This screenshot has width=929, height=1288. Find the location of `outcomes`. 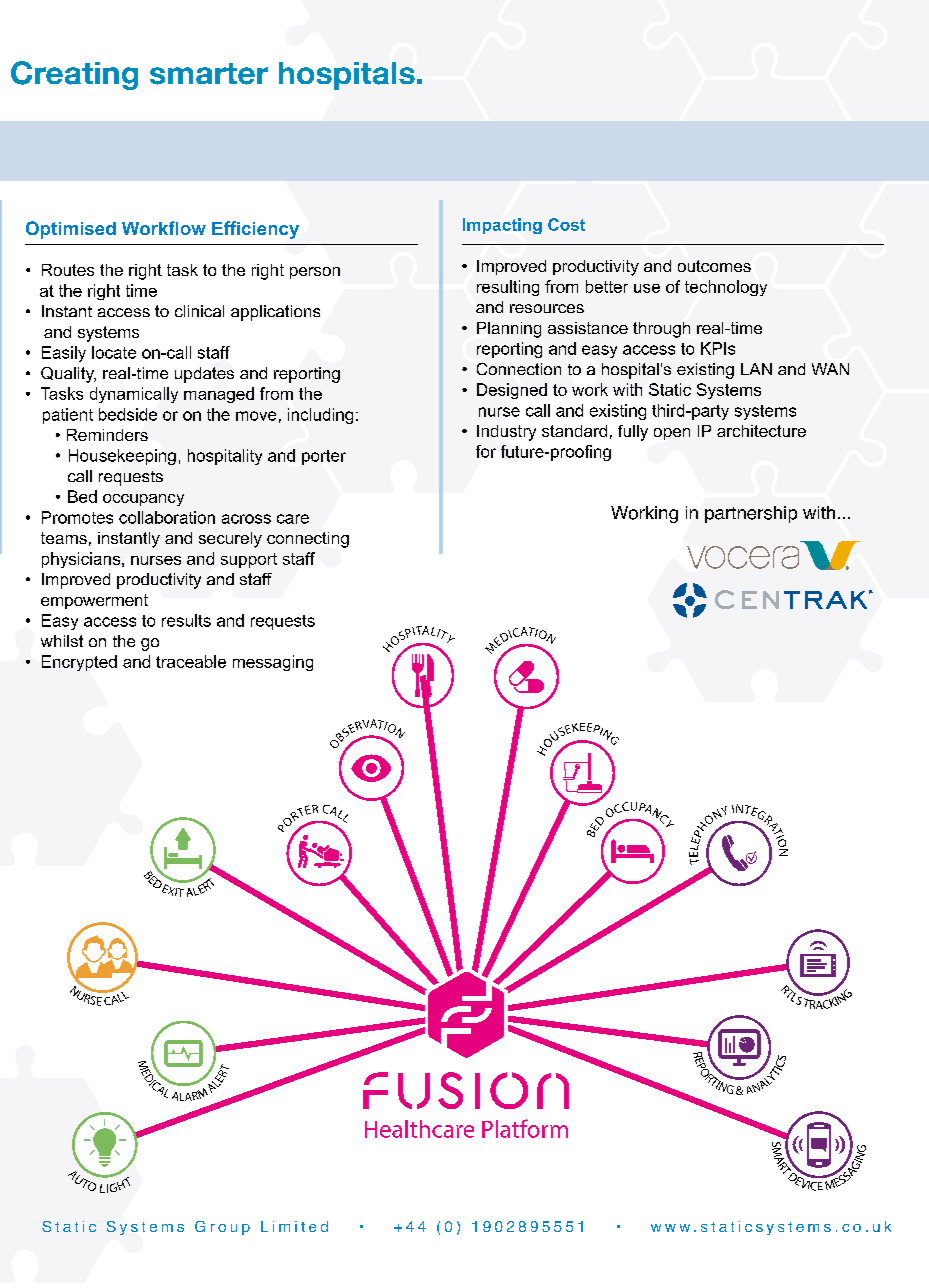

outcomes is located at coordinates (714, 266).
